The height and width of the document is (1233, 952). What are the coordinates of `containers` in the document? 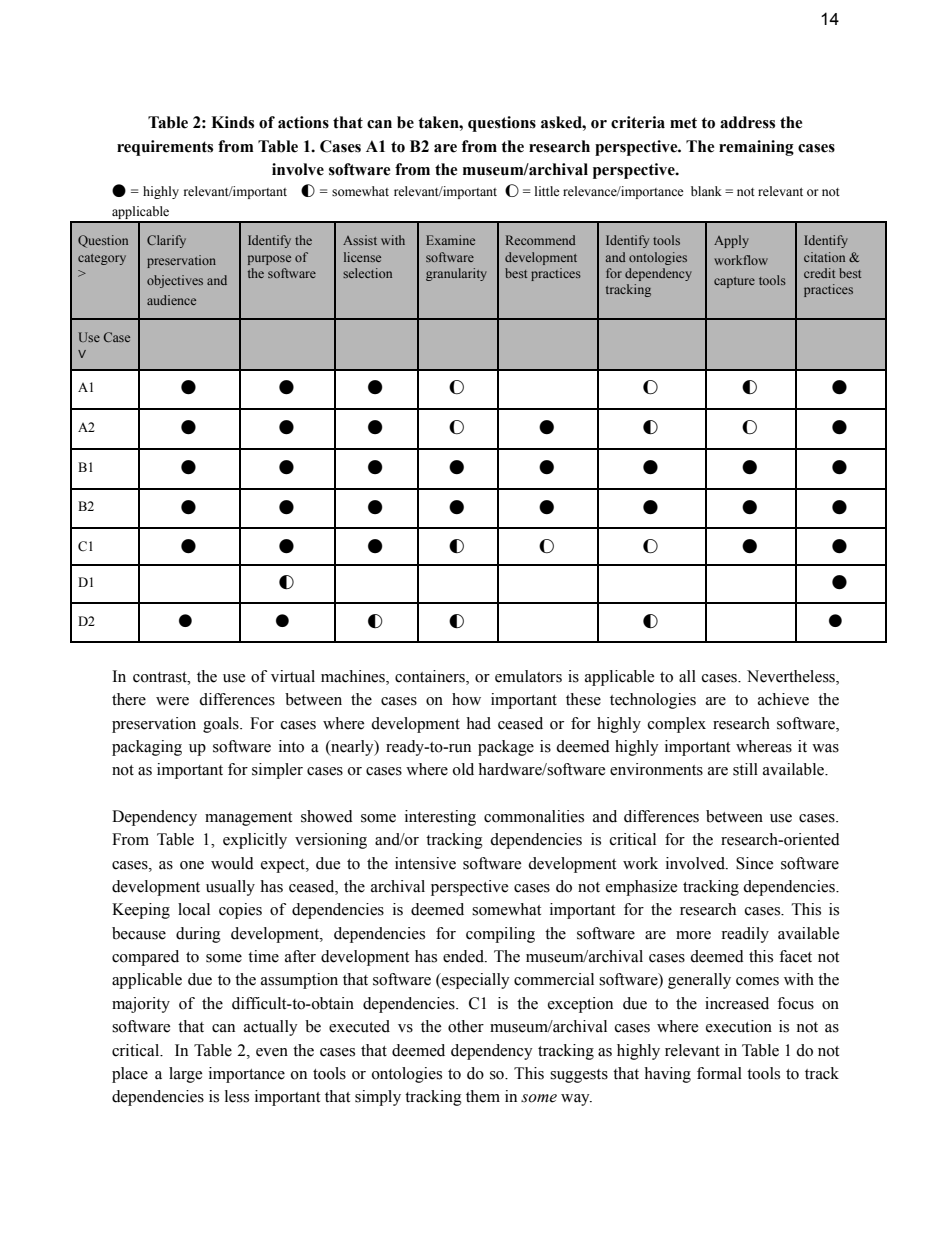 It's located at (431, 677).
